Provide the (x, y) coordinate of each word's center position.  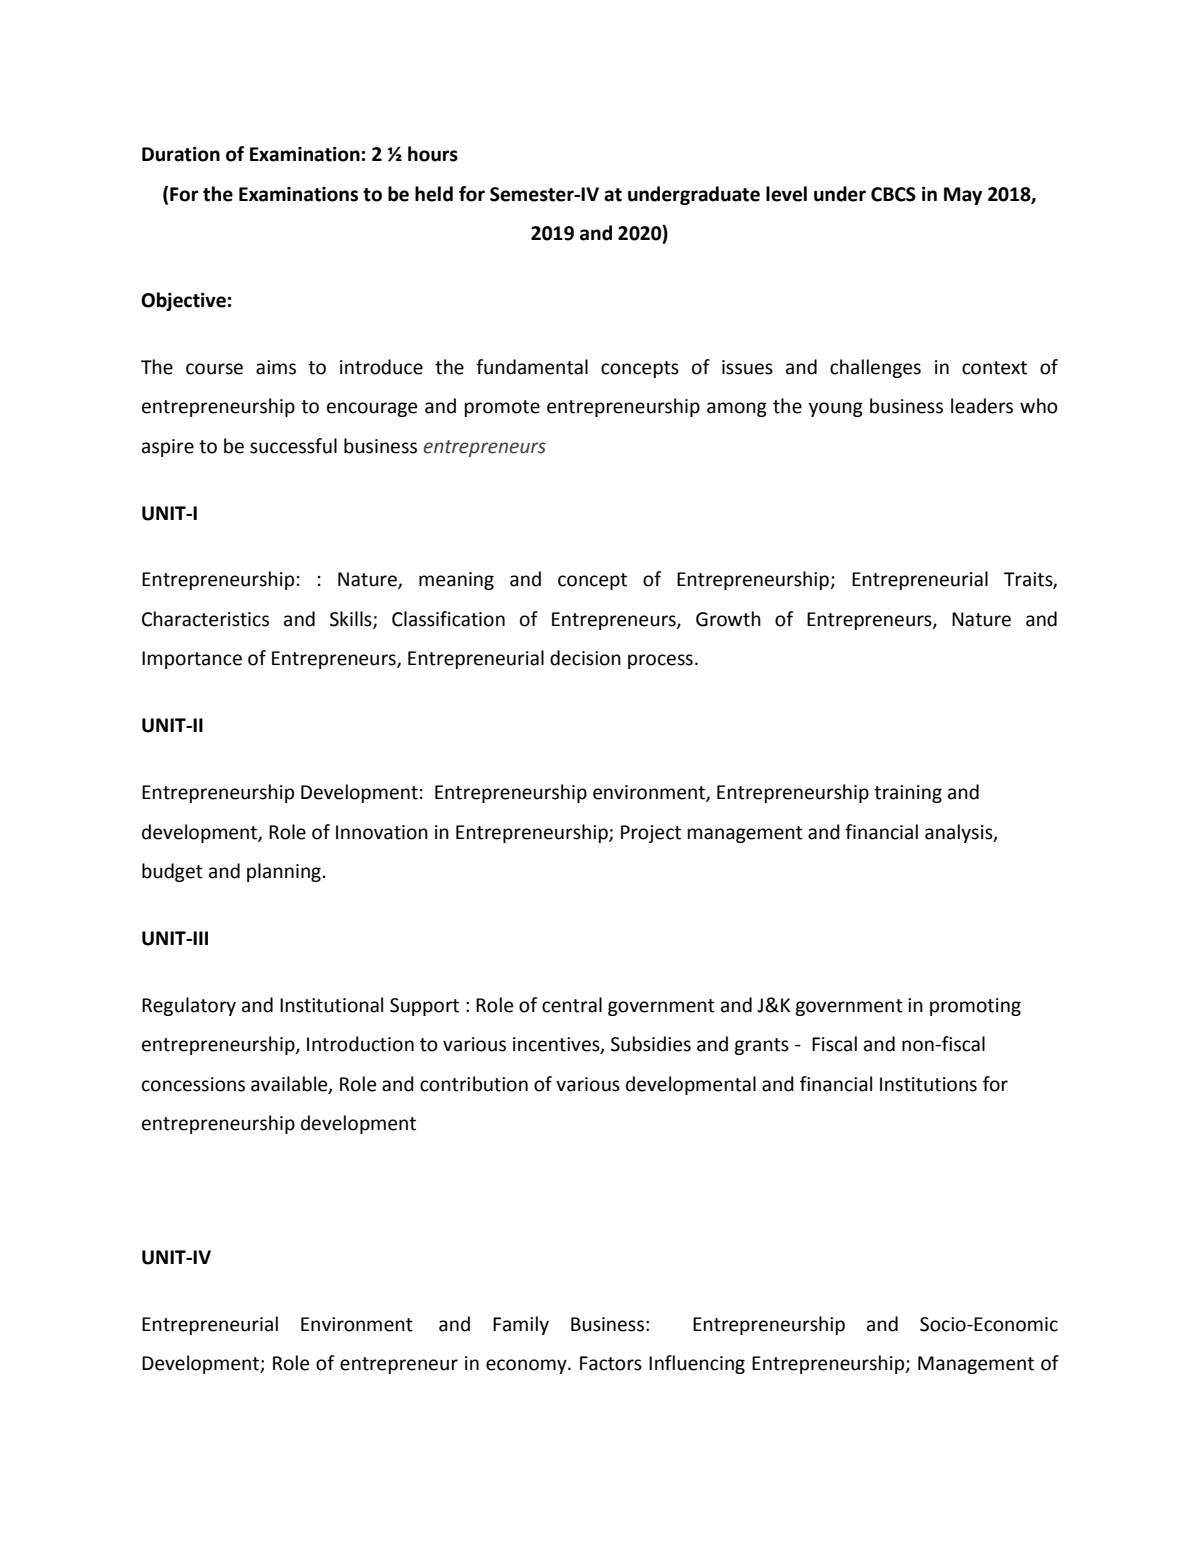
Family (521, 1325)
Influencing (697, 1364)
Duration (181, 154)
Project (651, 834)
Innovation (382, 832)
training (908, 794)
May (963, 196)
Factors (611, 1363)
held (434, 194)
